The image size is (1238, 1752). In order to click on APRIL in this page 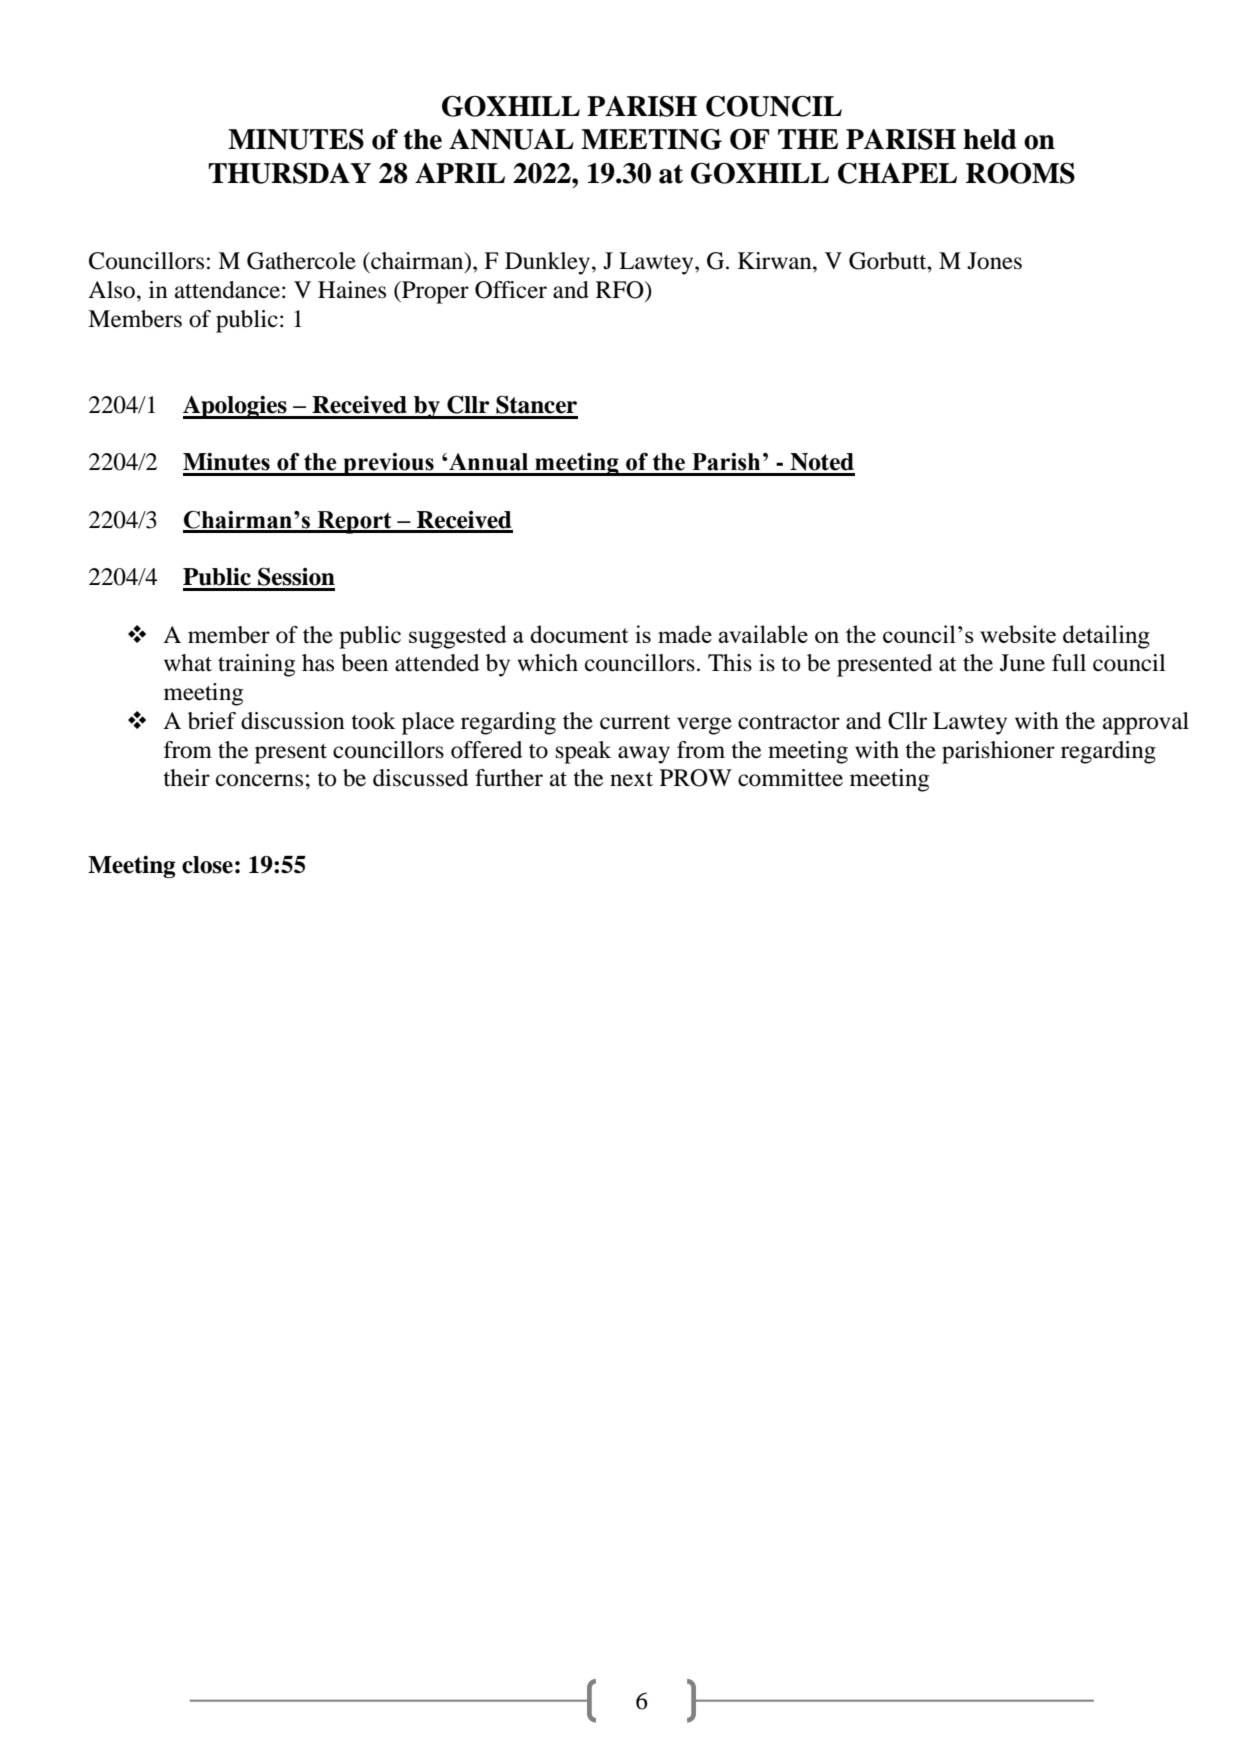, I will do `click(460, 173)`.
